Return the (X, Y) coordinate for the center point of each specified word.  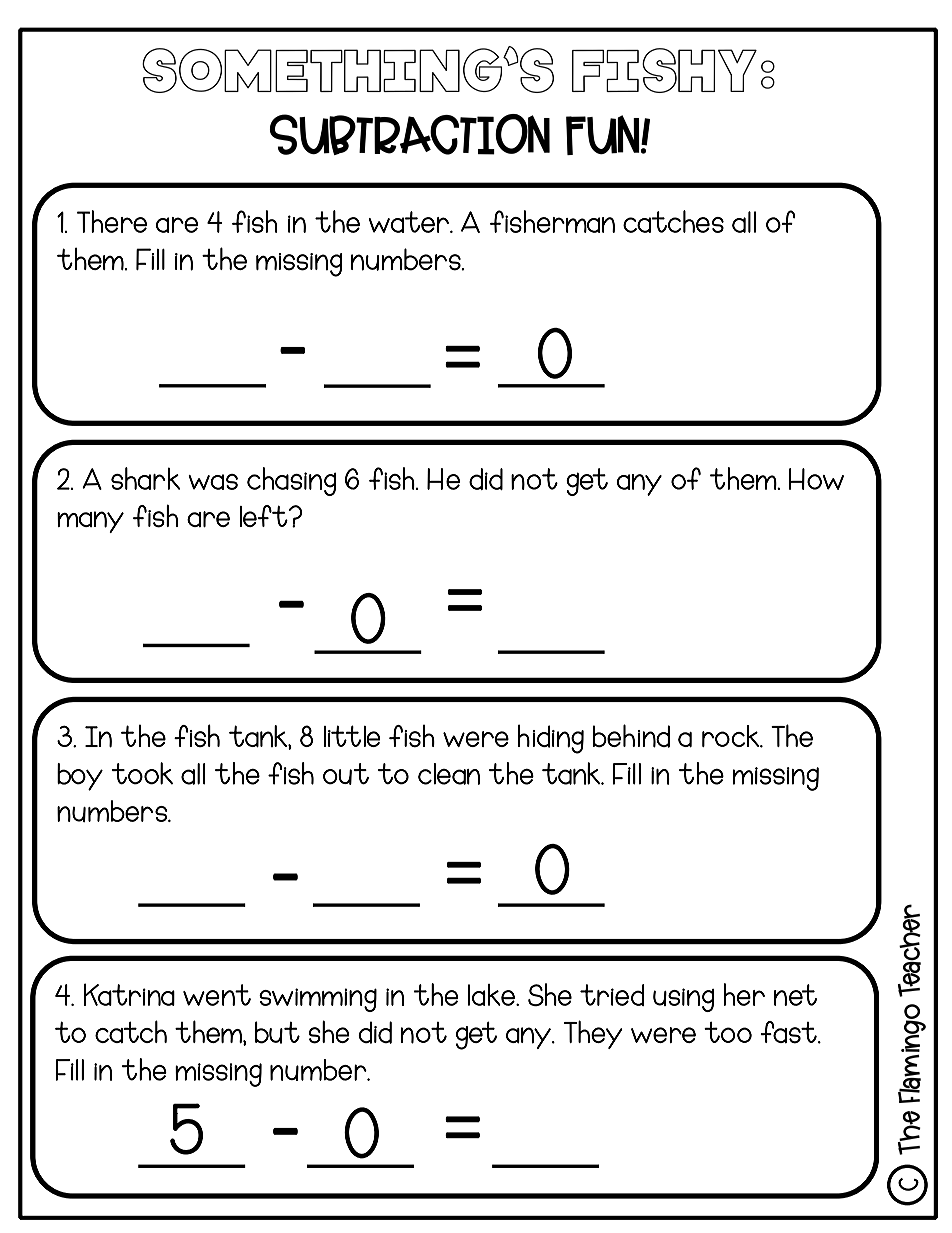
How (816, 479)
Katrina (129, 994)
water (410, 222)
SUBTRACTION (409, 134)
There (112, 221)
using (683, 1000)
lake (492, 995)
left (264, 516)
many (90, 522)
